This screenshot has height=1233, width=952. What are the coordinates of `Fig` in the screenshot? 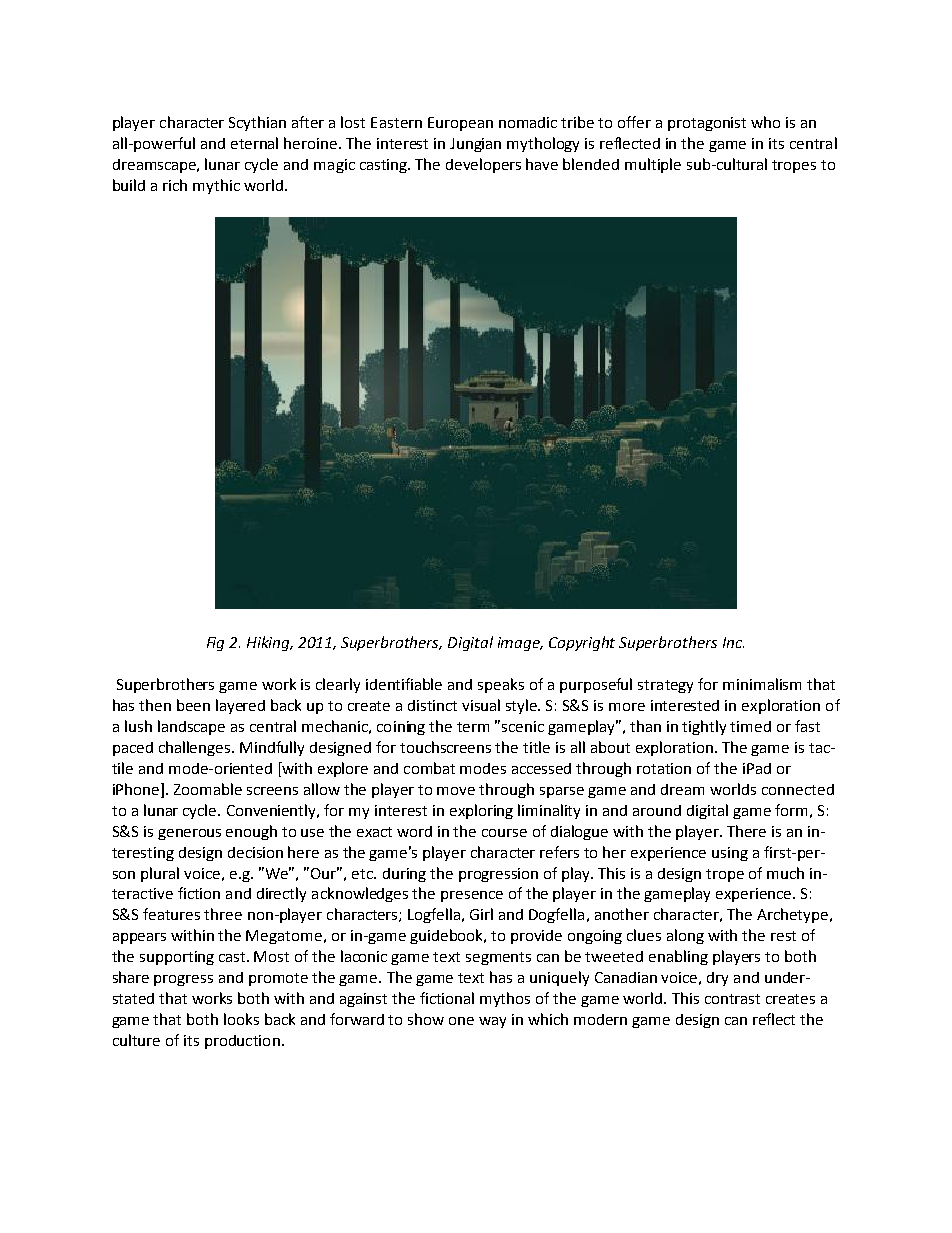 It's located at (215, 644).
